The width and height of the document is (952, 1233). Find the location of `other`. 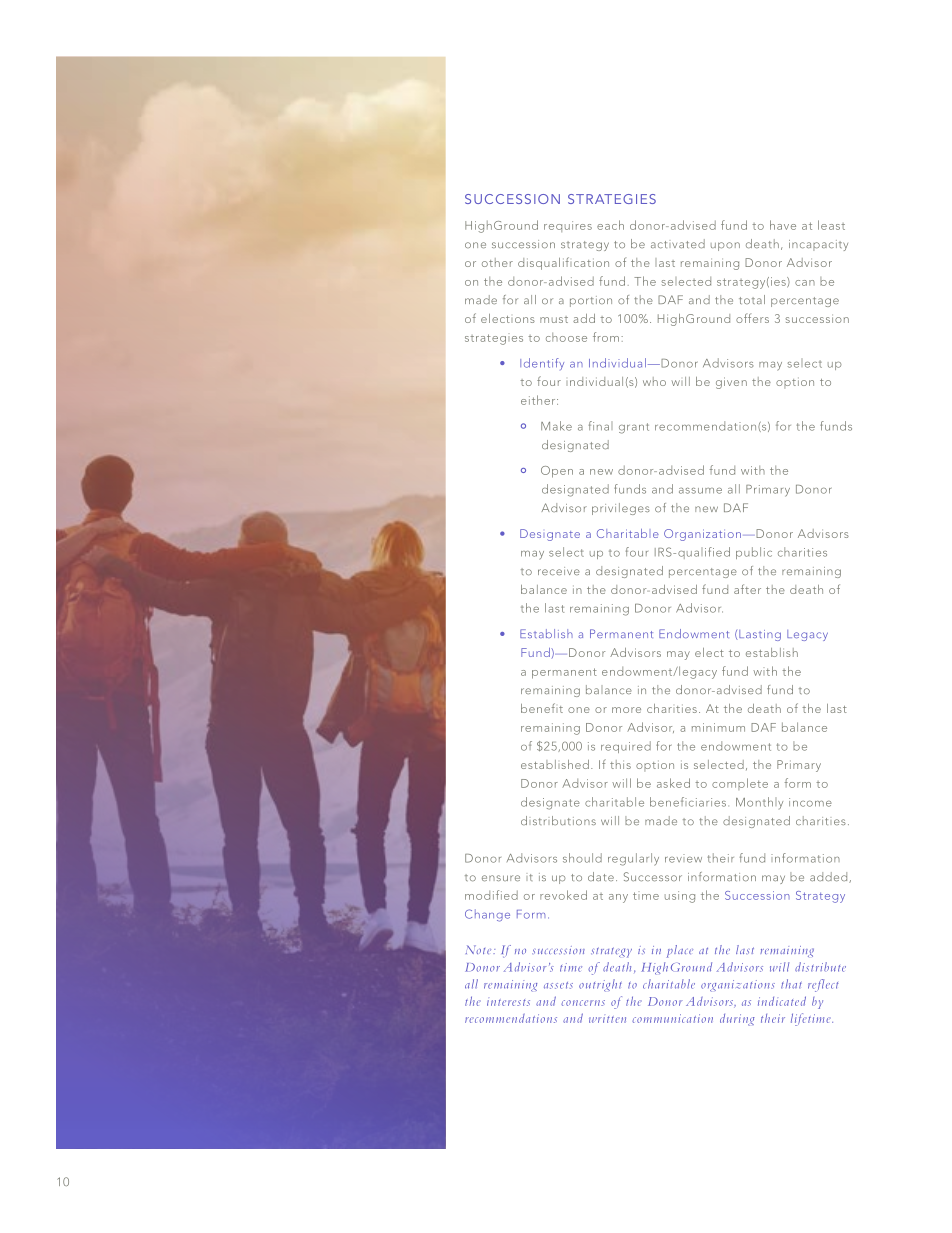

other is located at coordinates (497, 262).
